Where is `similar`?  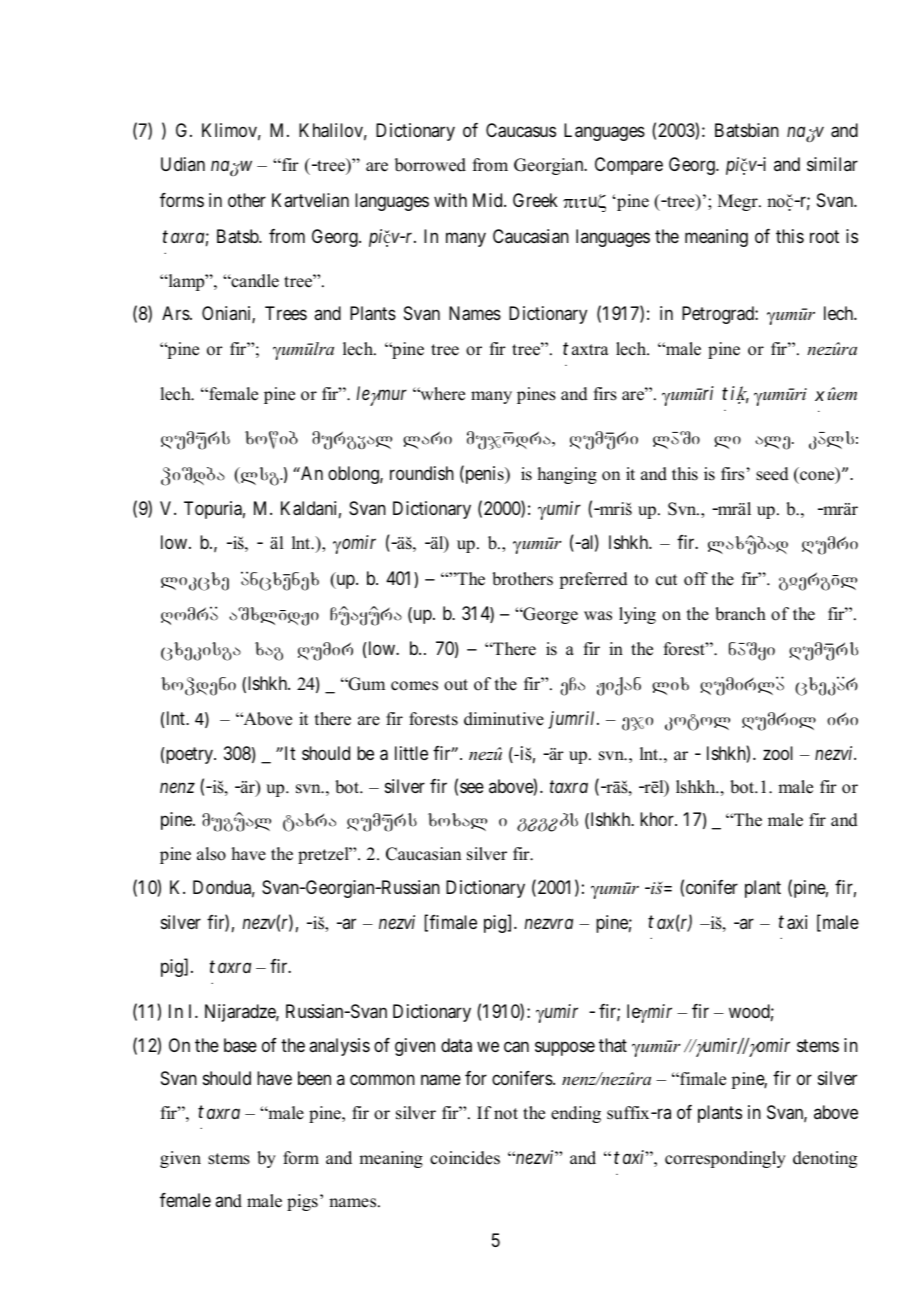
similar is located at coordinates (832, 164).
